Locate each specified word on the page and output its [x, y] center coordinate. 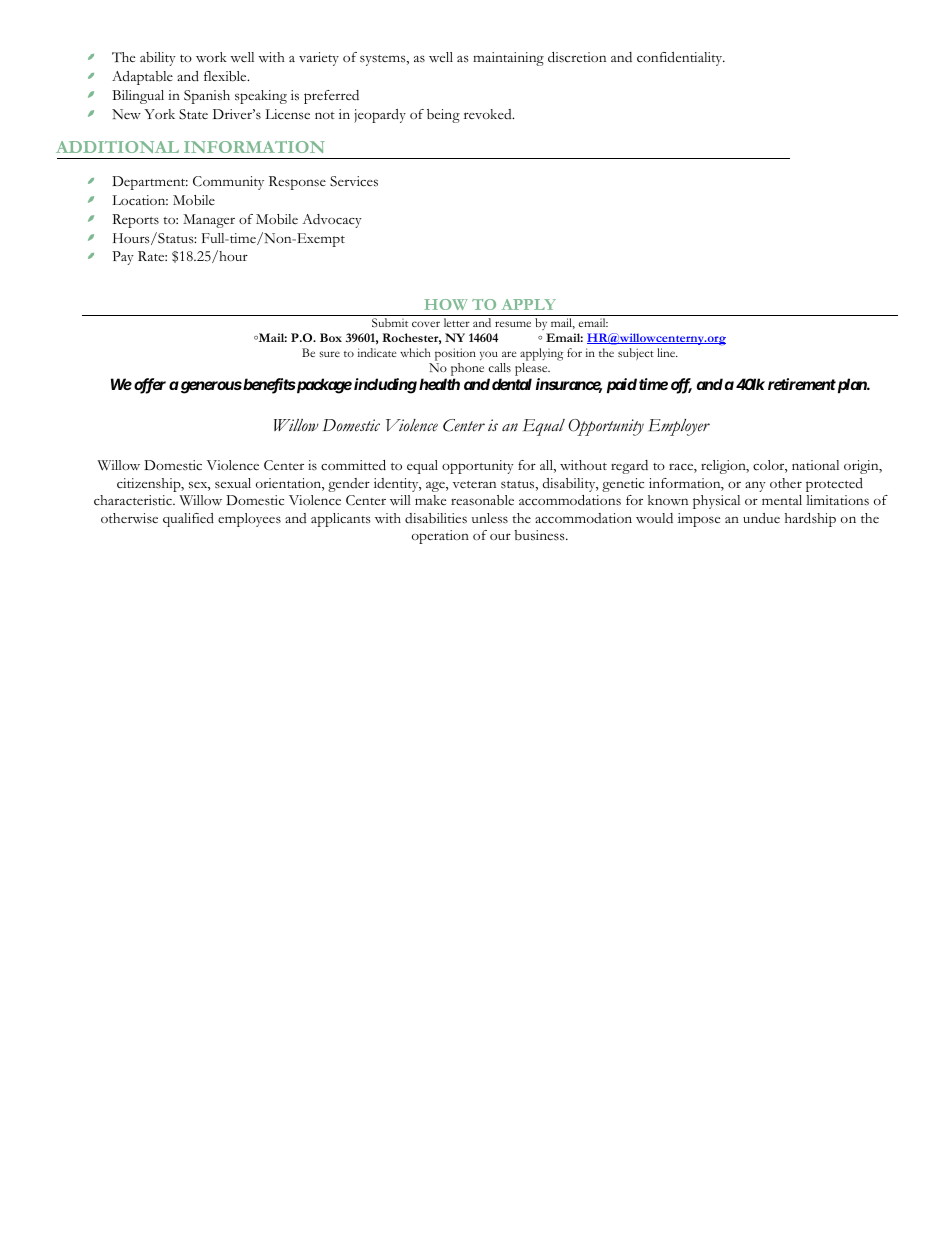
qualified [188, 520]
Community [228, 183]
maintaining [508, 59]
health [439, 384]
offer [150, 386]
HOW [446, 304]
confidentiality [681, 59]
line [667, 352]
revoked [489, 114]
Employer [679, 427]
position [455, 354]
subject [636, 354]
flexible [226, 76]
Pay [123, 258]
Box [331, 337]
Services [354, 181]
